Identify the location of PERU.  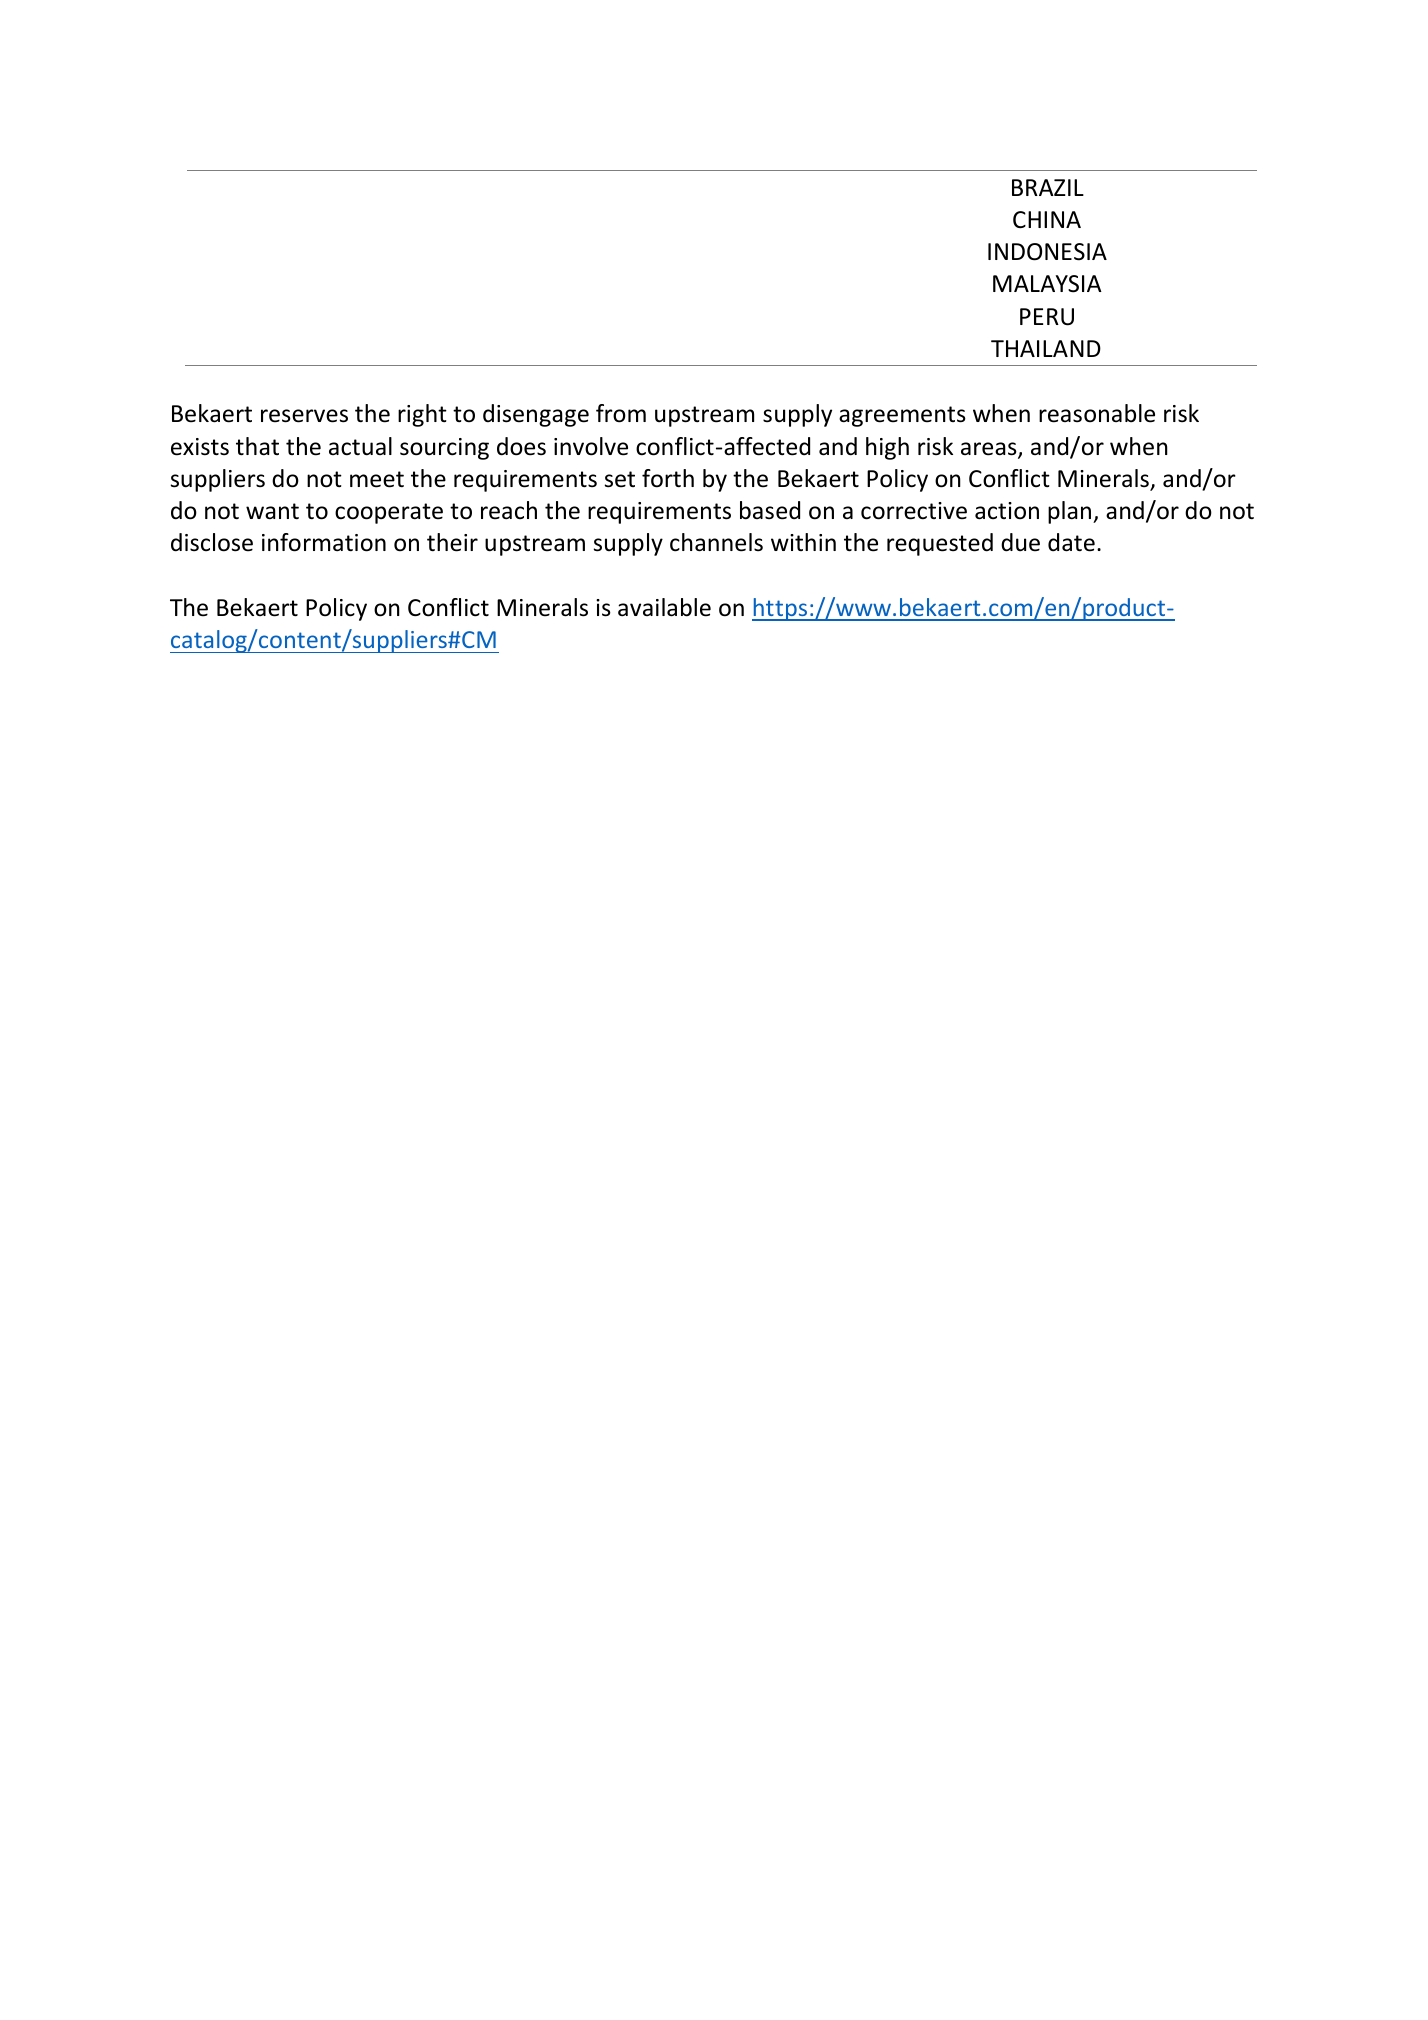
(1047, 317).
